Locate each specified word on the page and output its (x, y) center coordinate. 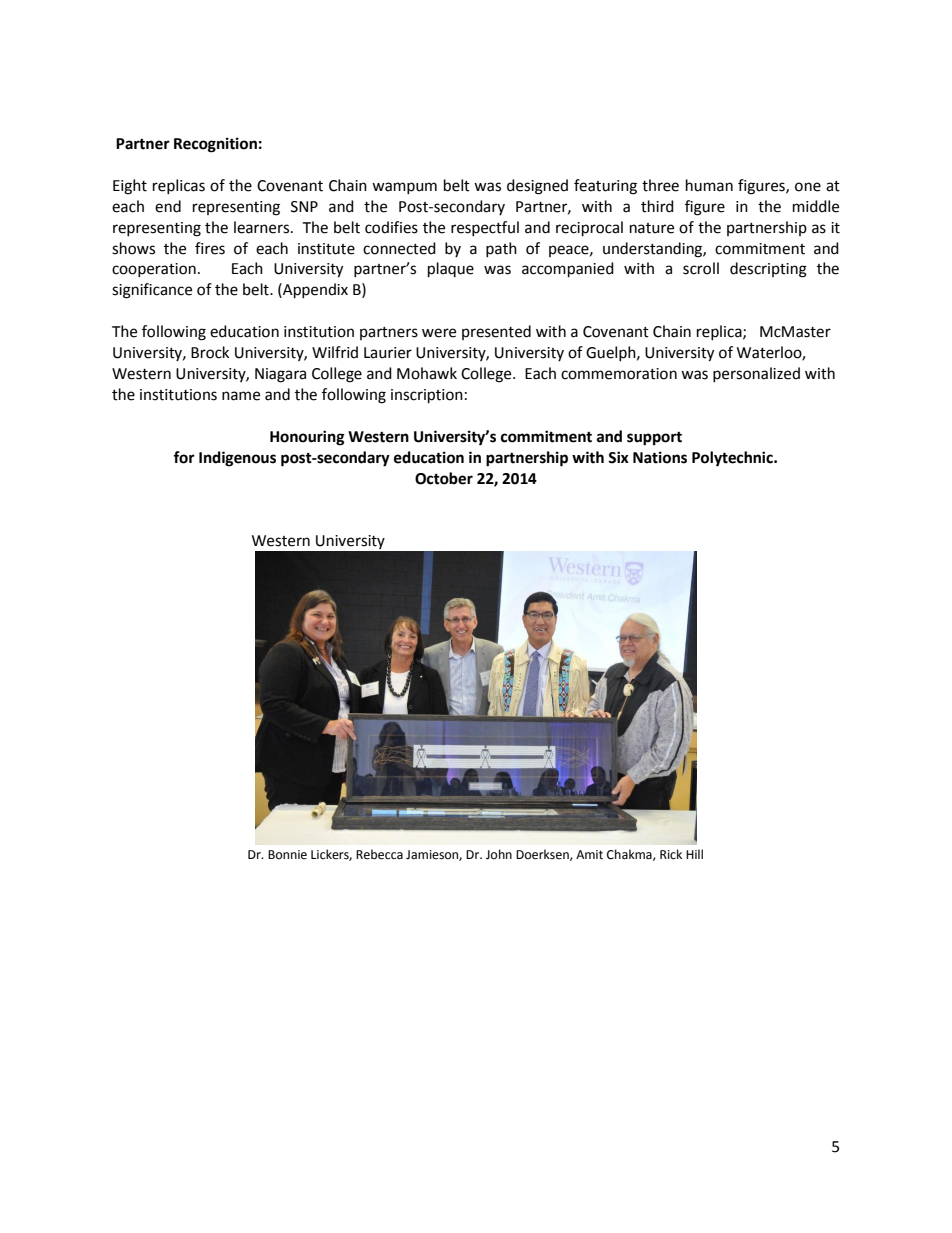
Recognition (215, 145)
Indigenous (237, 459)
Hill (694, 854)
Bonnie (287, 855)
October (444, 478)
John (499, 854)
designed (537, 187)
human (709, 185)
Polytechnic (733, 459)
